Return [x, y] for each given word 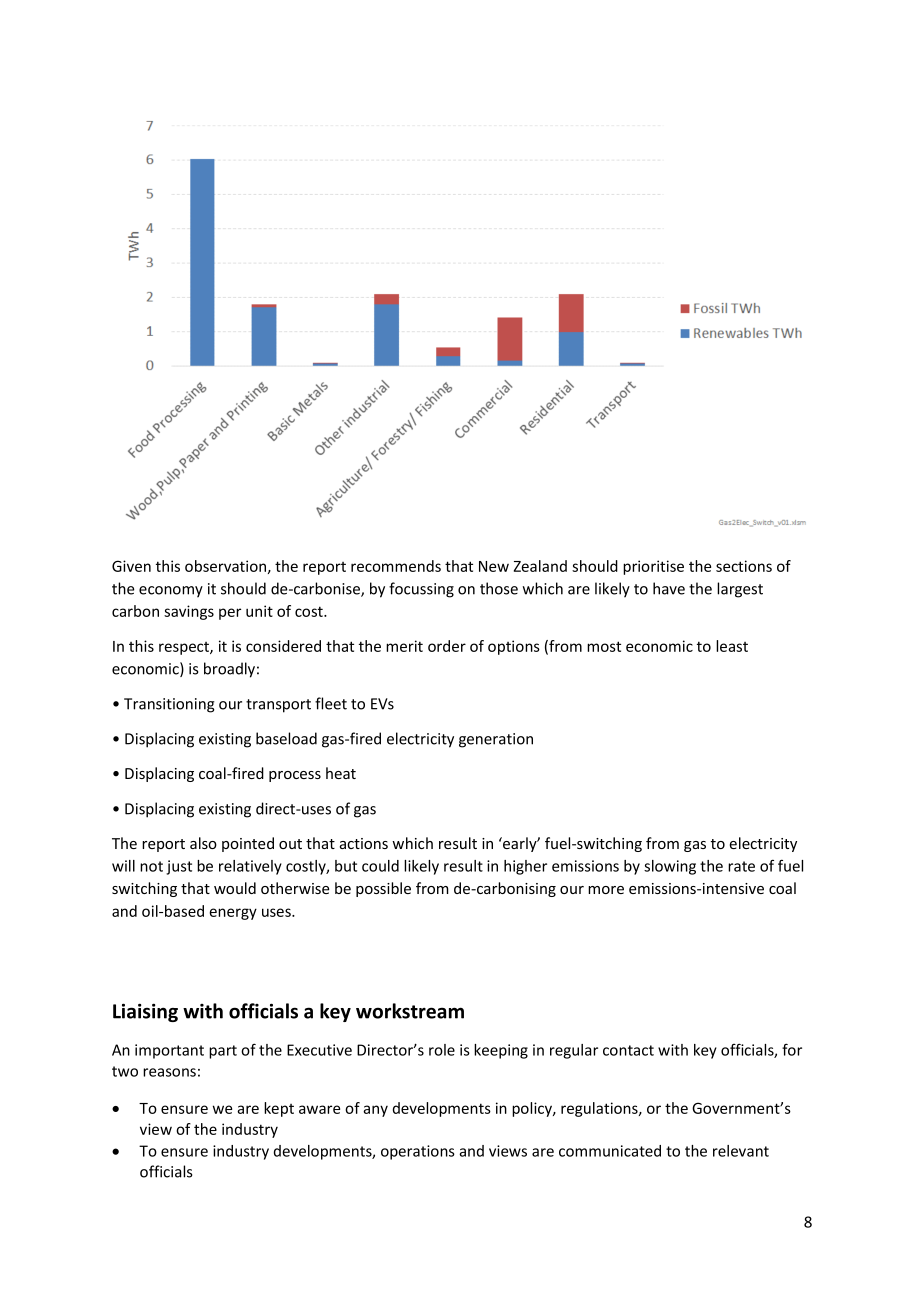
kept [279, 1109]
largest [740, 590]
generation [496, 740]
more [606, 890]
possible [383, 889]
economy [171, 592]
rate [741, 866]
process [295, 776]
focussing [421, 590]
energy [233, 914]
